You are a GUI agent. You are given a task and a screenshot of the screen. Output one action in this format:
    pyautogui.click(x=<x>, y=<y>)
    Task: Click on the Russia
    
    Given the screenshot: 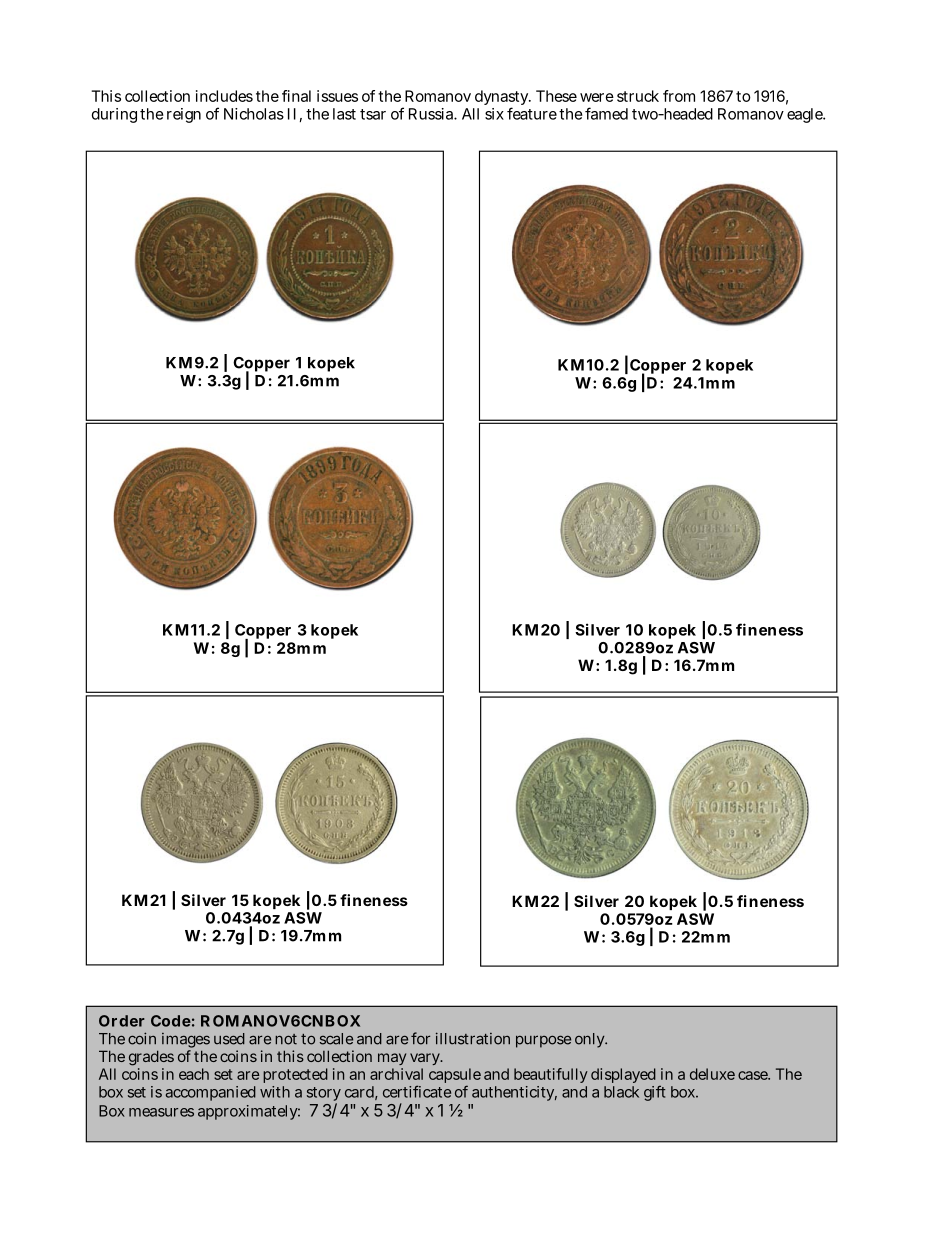 What is the action you would take?
    pyautogui.click(x=433, y=114)
